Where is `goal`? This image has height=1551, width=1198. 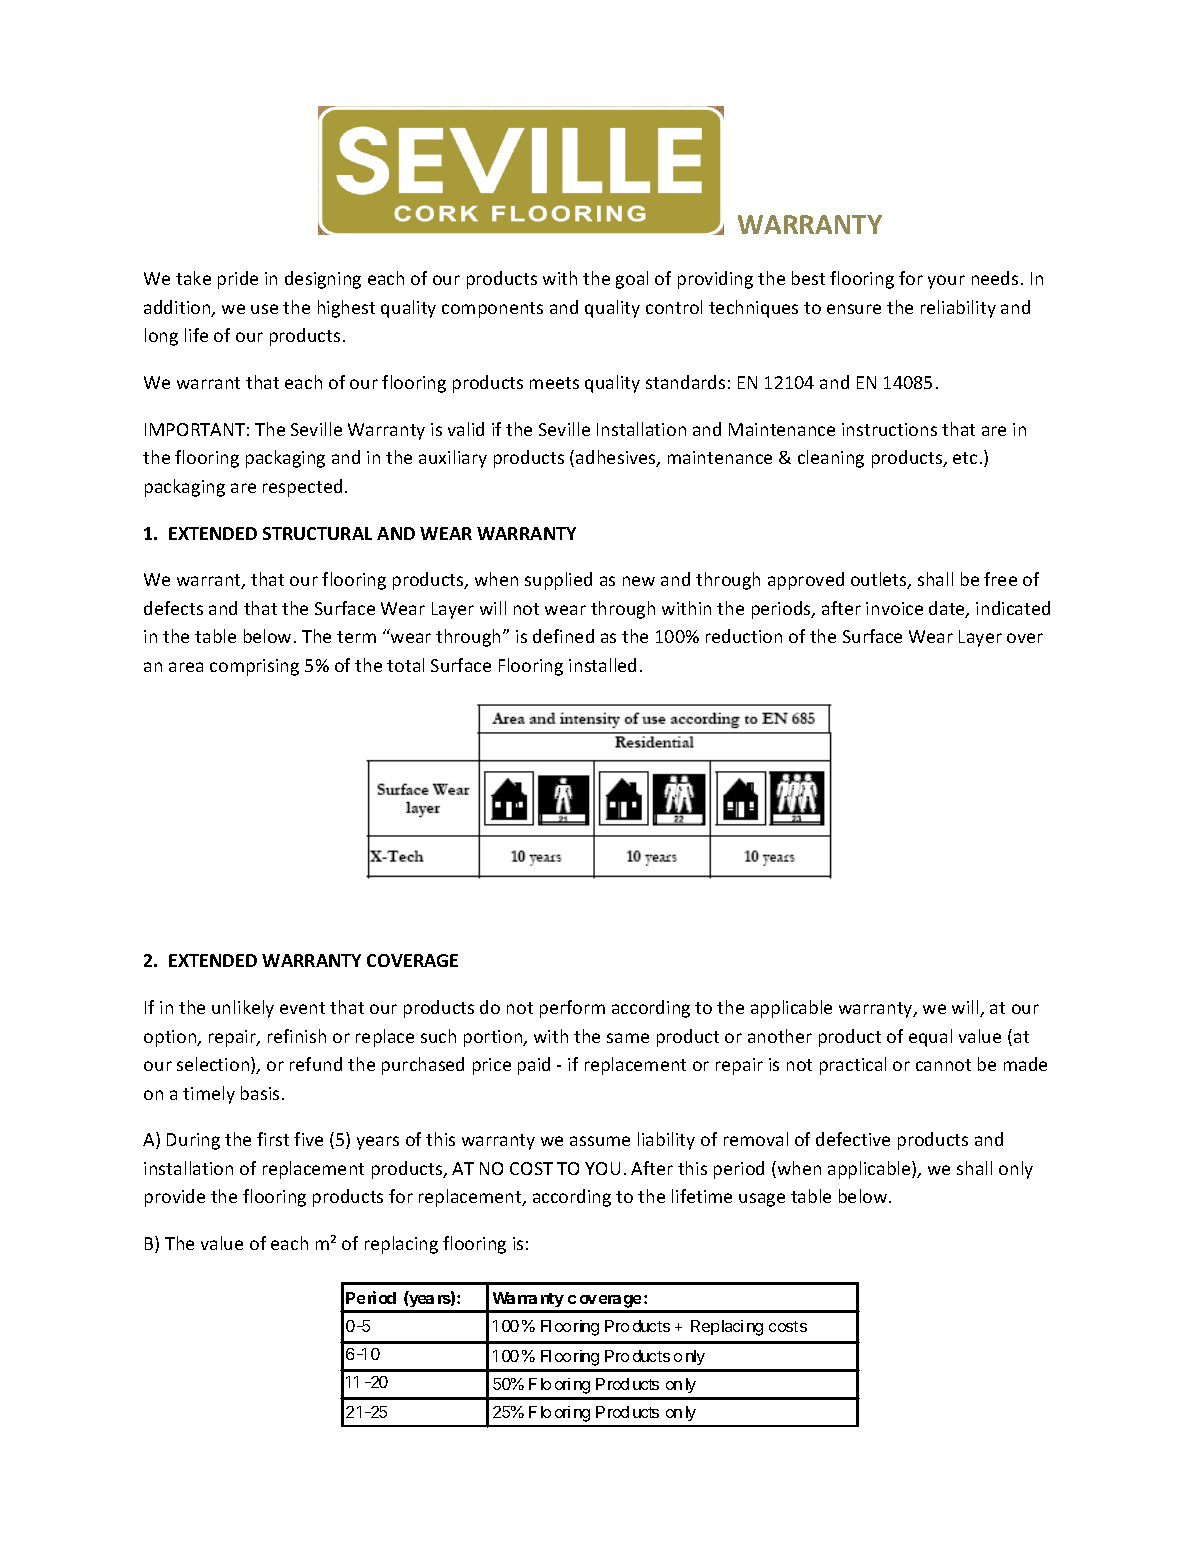 goal is located at coordinates (632, 280).
